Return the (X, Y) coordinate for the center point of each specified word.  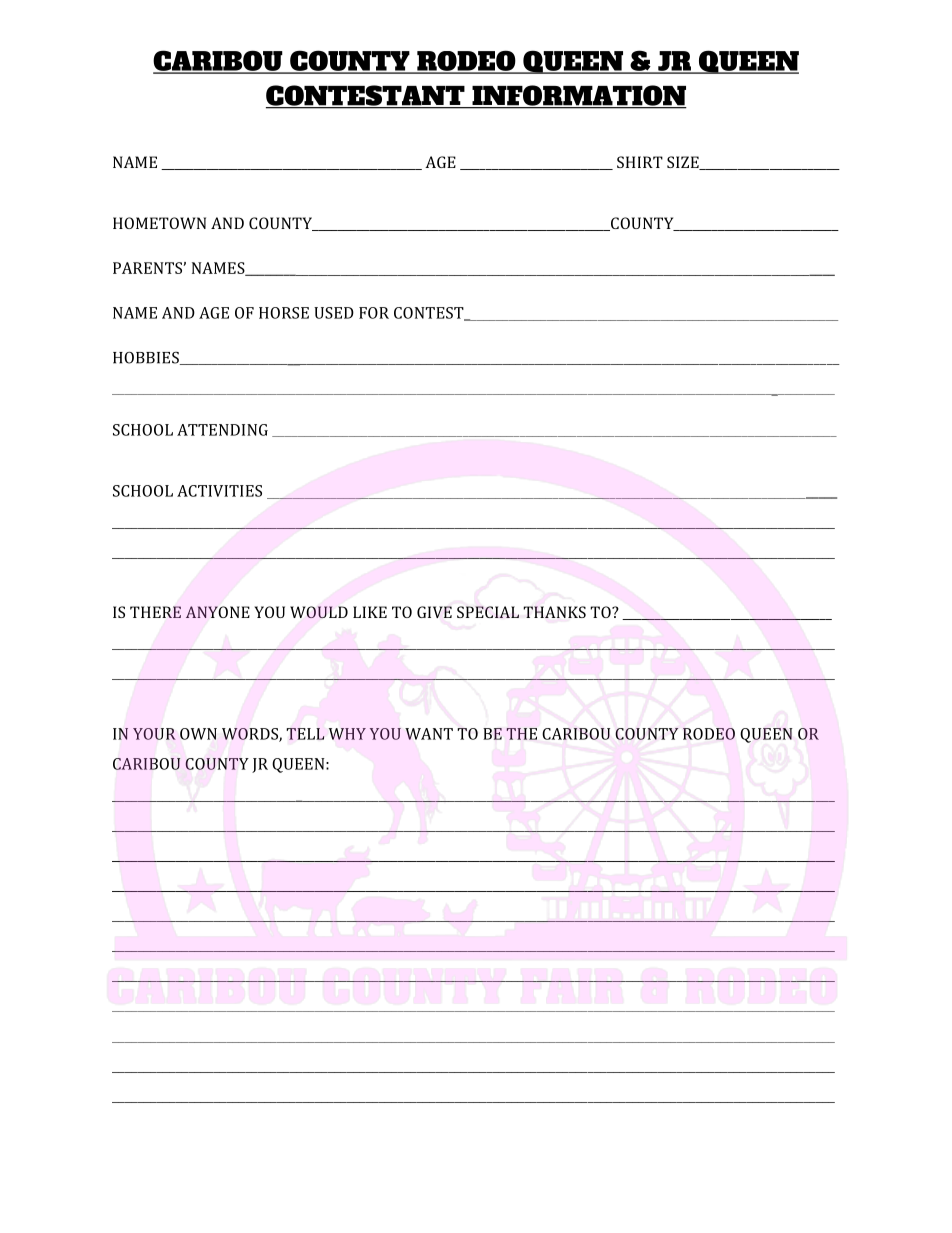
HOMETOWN (159, 223)
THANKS (554, 612)
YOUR (154, 734)
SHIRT (640, 162)
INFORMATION (578, 96)
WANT (429, 734)
